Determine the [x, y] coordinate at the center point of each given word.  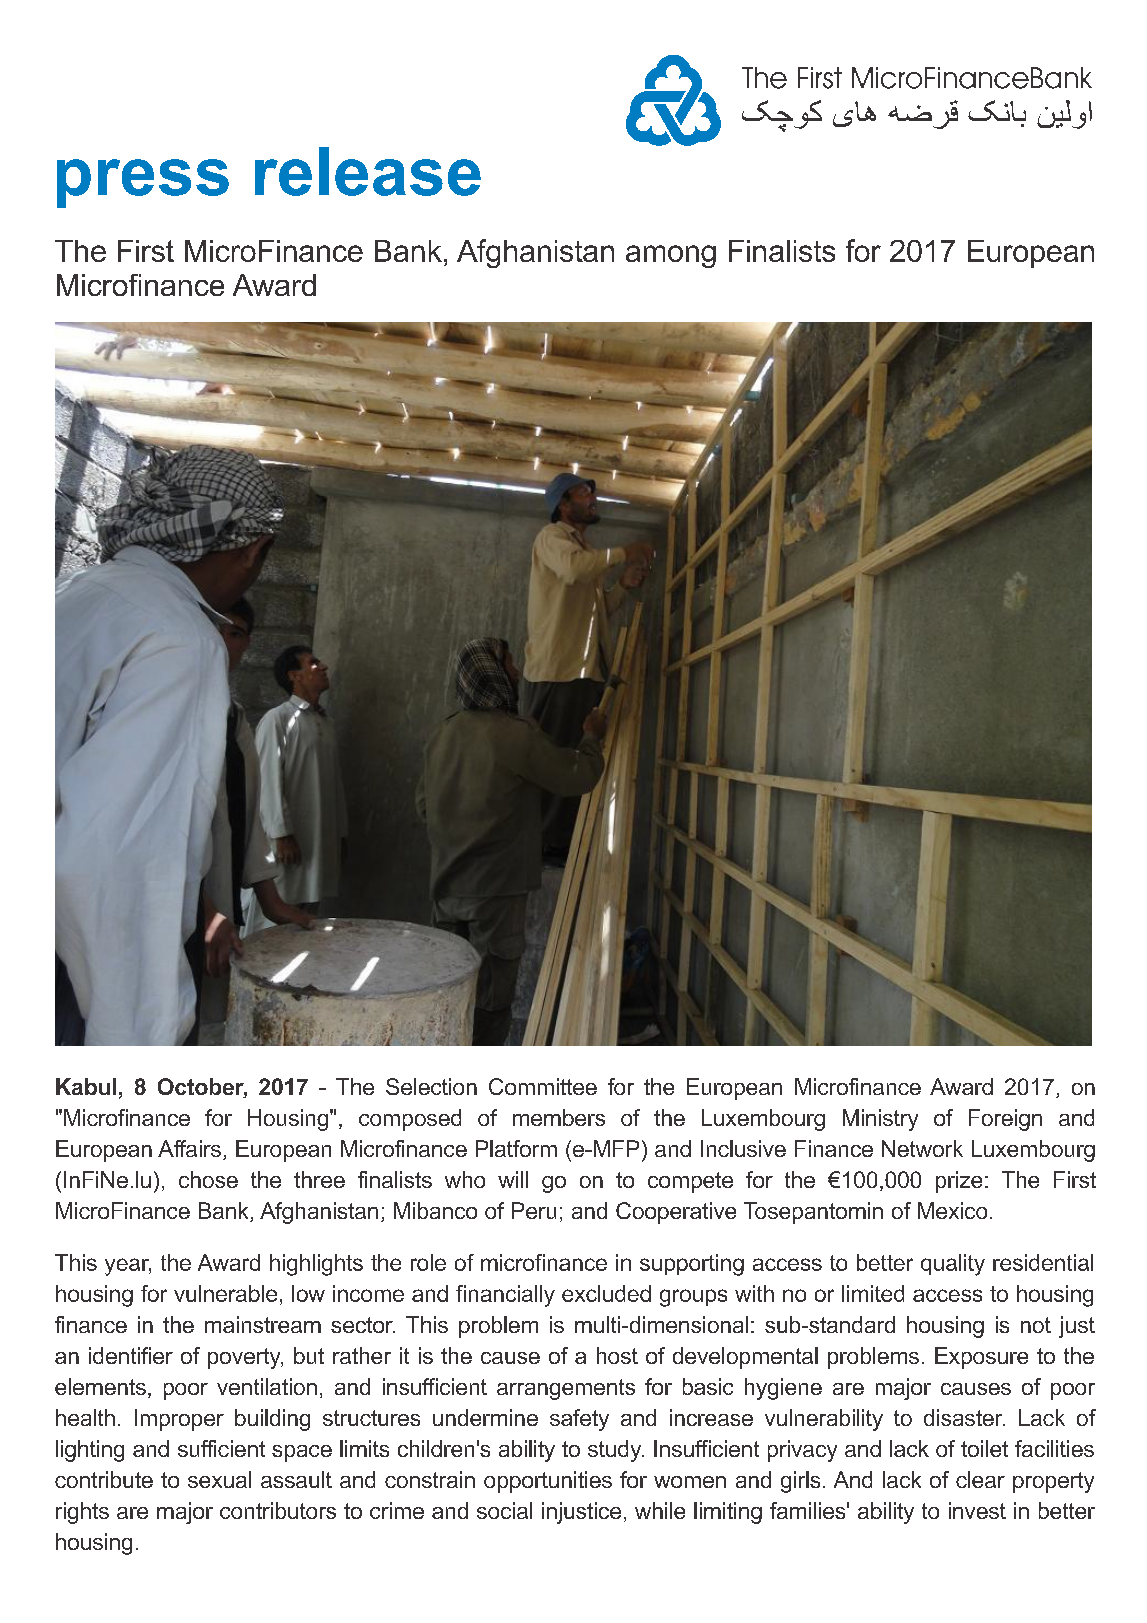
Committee [543, 1086]
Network [922, 1148]
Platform [516, 1148]
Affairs [189, 1148]
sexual [219, 1479]
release [368, 171]
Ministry [880, 1120]
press [143, 183]
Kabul [86, 1086]
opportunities [548, 1482]
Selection [431, 1086]
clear [980, 1479]
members [559, 1117]
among [671, 256]
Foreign [1005, 1120]
